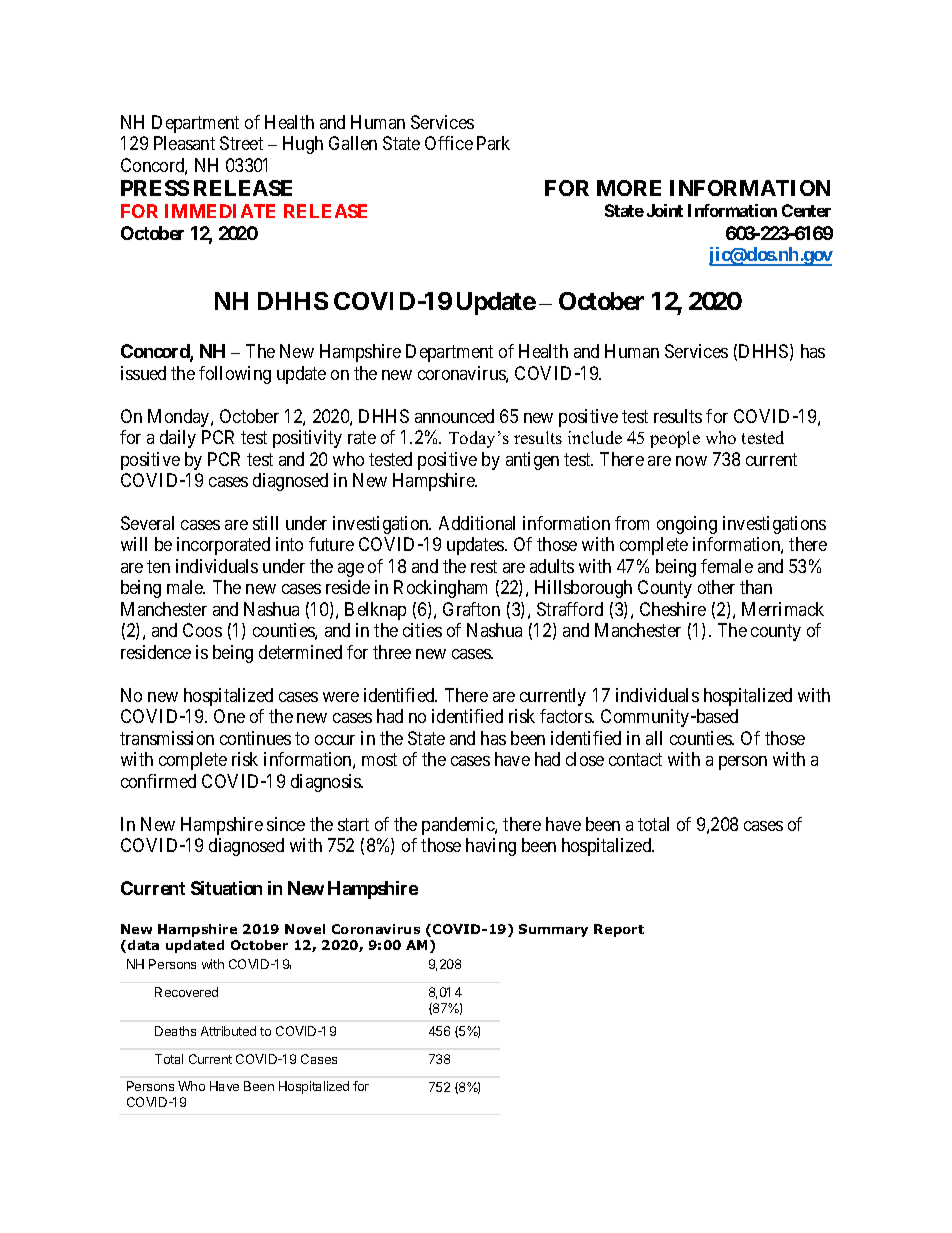 This screenshot has height=1233, width=952. Describe the element at coordinates (716, 587) in the screenshot. I see `other` at that location.
